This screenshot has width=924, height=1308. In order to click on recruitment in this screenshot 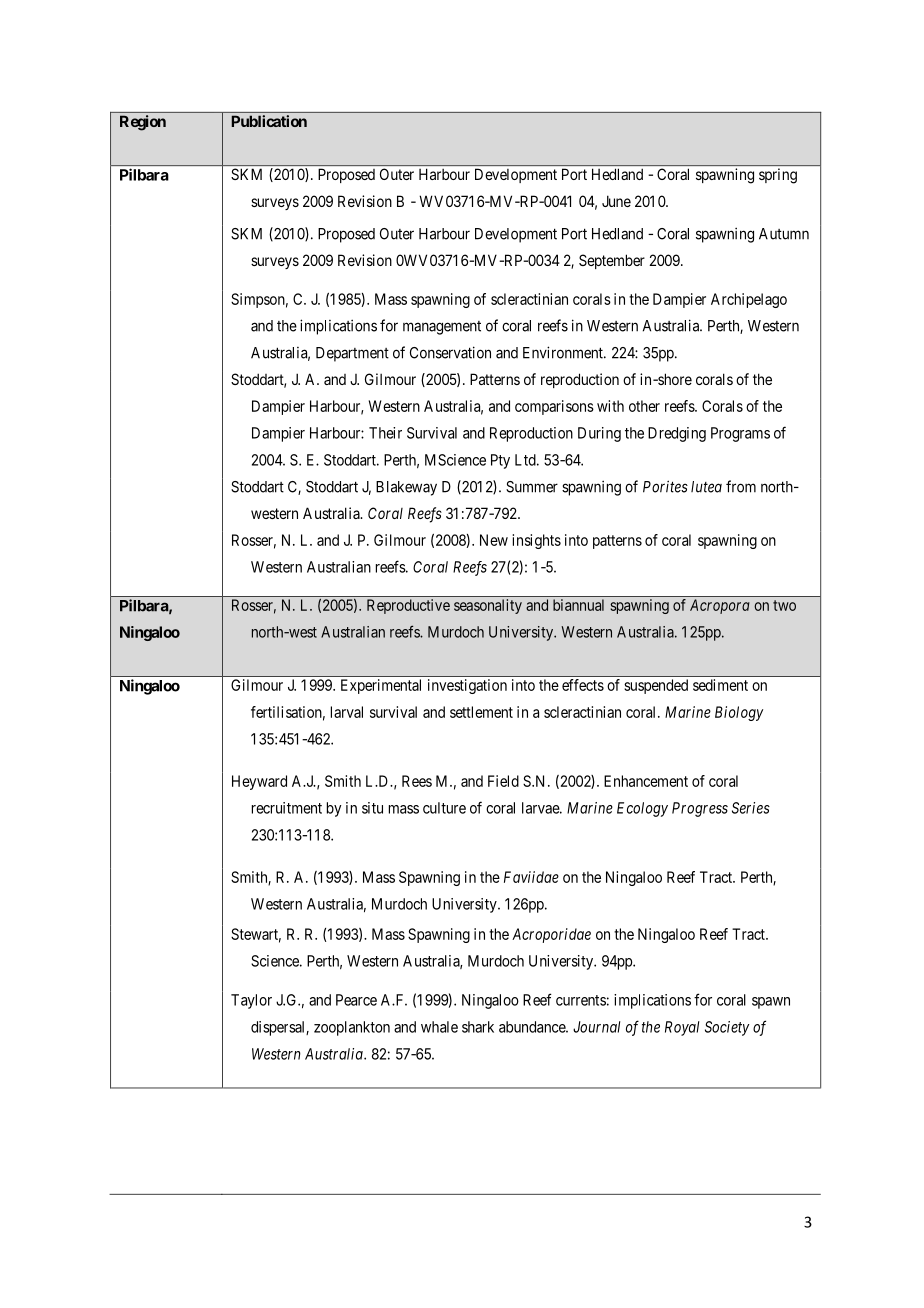, I will do `click(287, 808)`.
